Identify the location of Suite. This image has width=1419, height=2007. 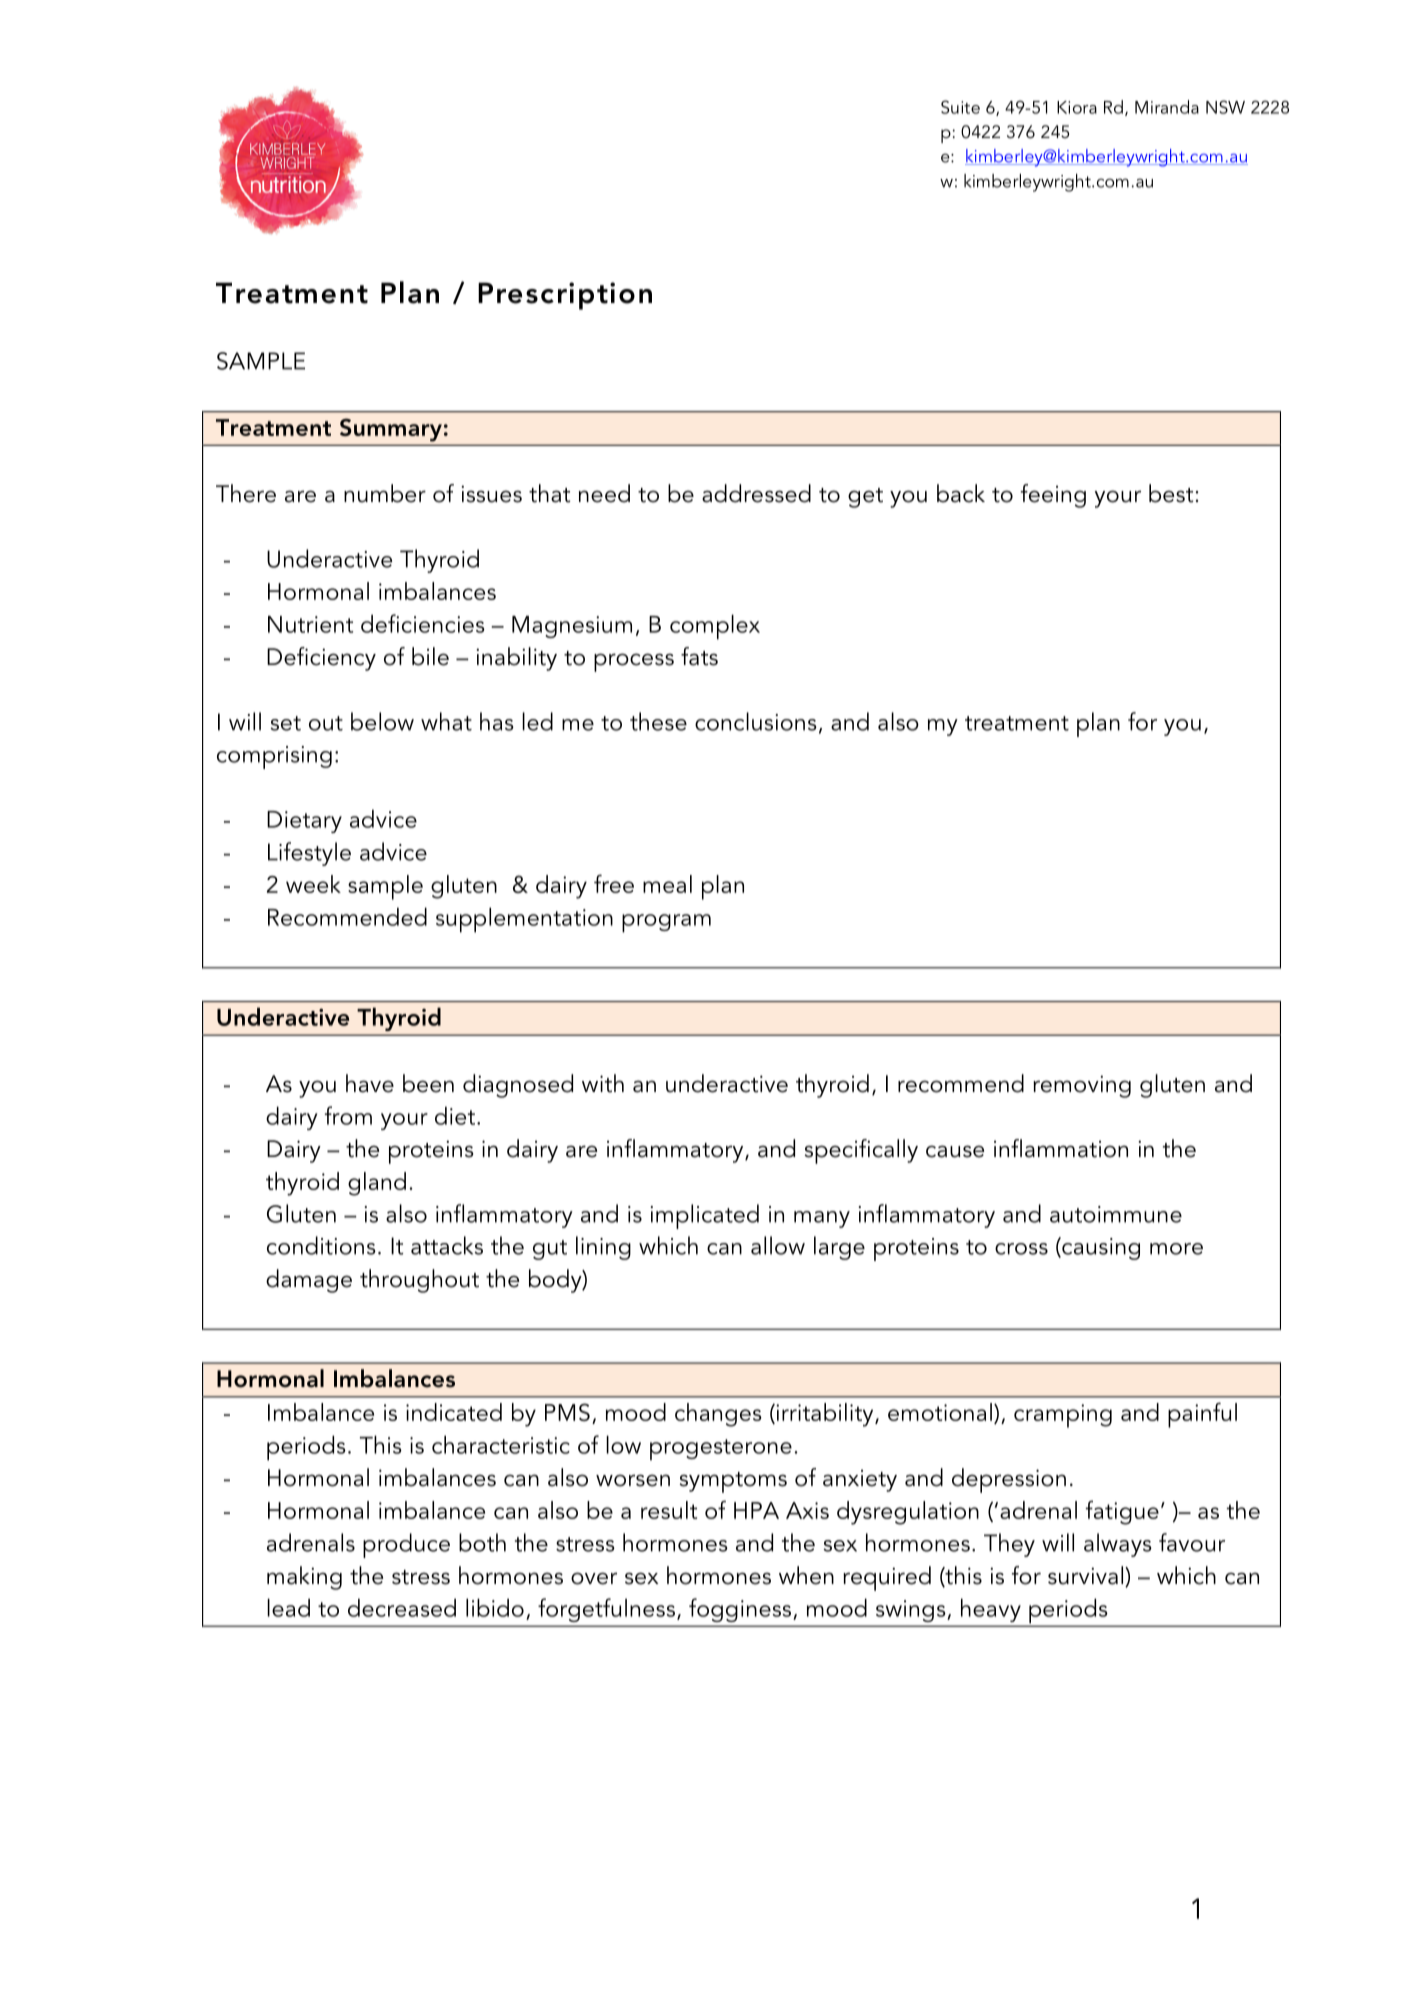
(960, 107).
